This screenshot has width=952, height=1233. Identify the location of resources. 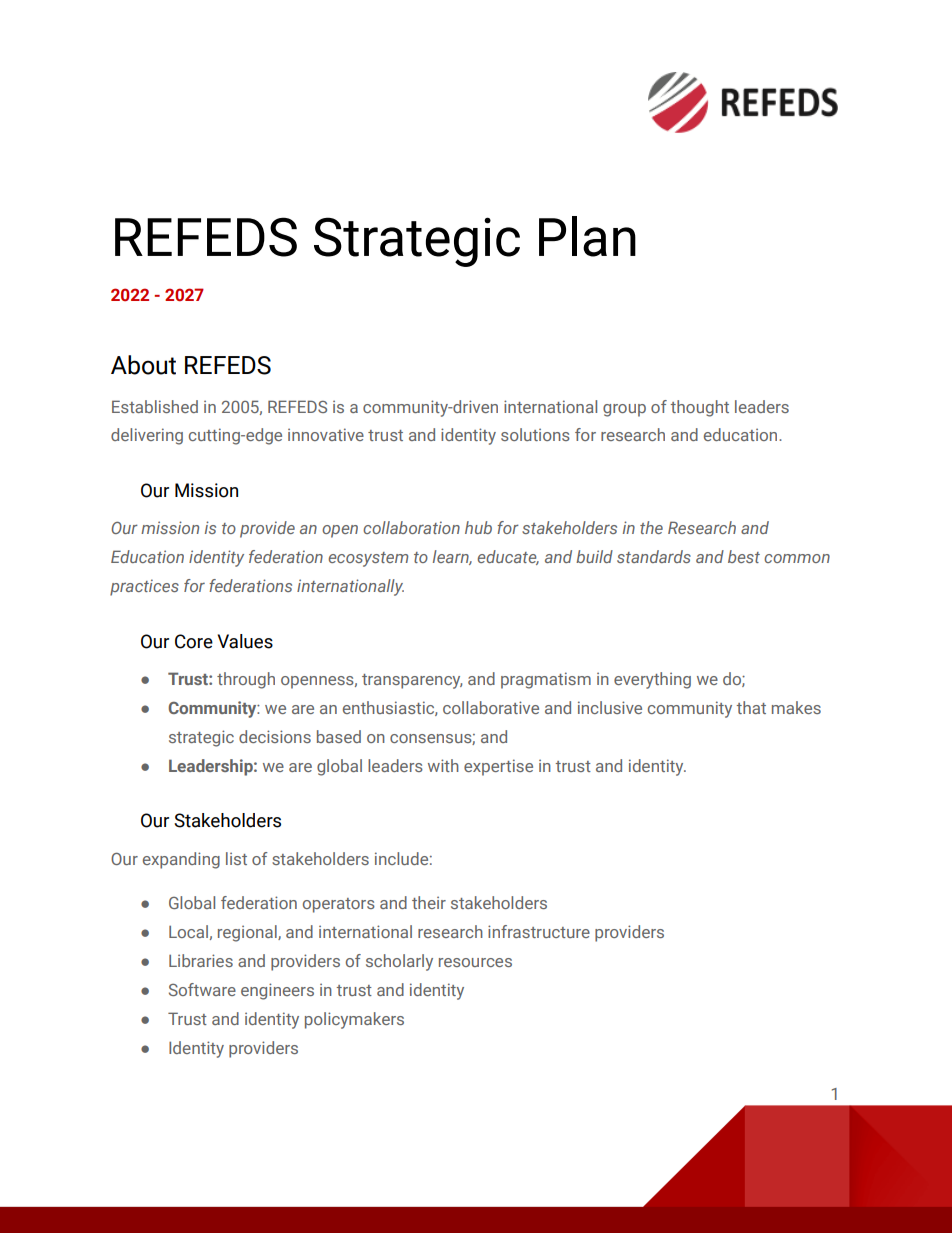
(475, 962).
